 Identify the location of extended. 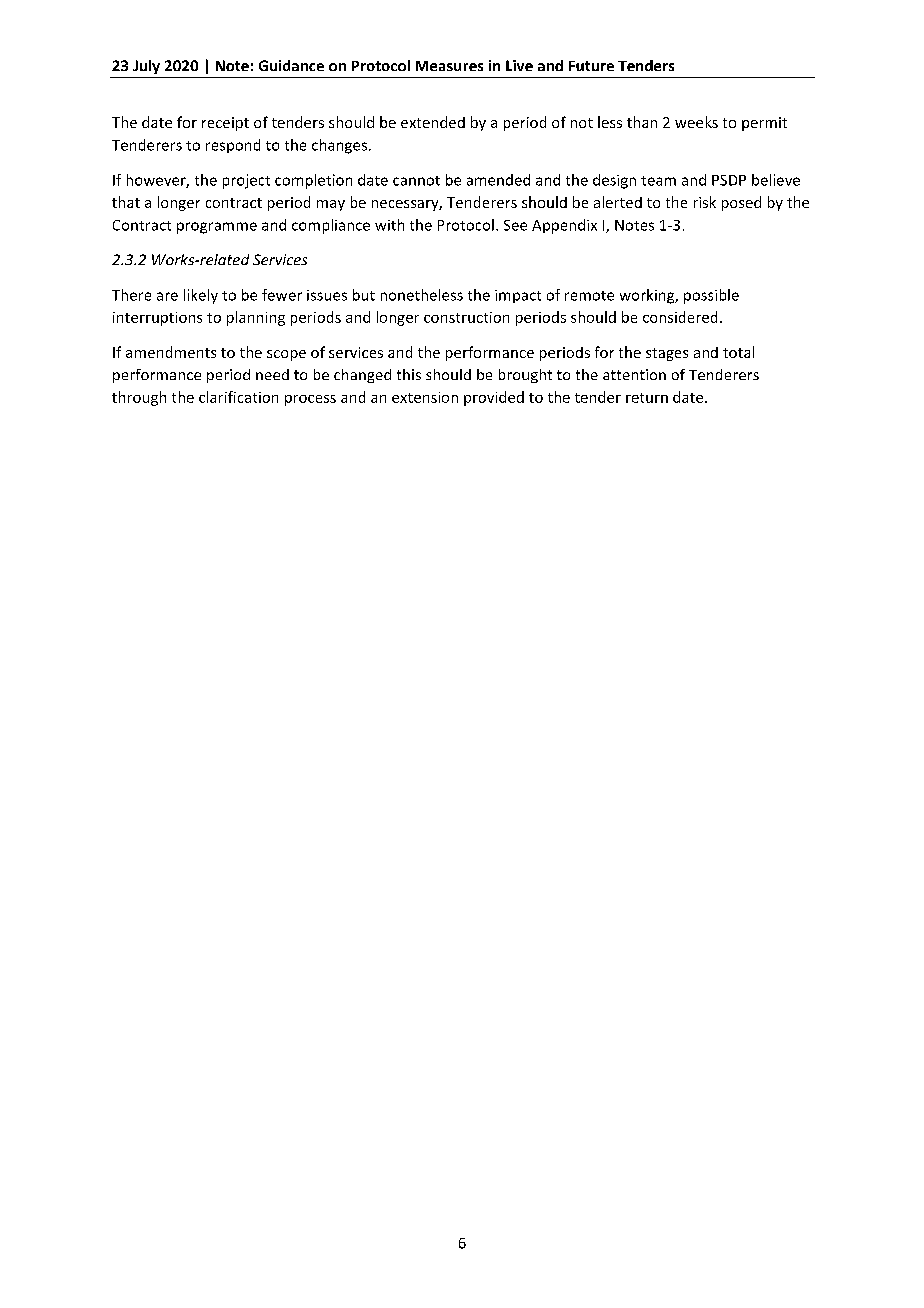
(433, 122).
